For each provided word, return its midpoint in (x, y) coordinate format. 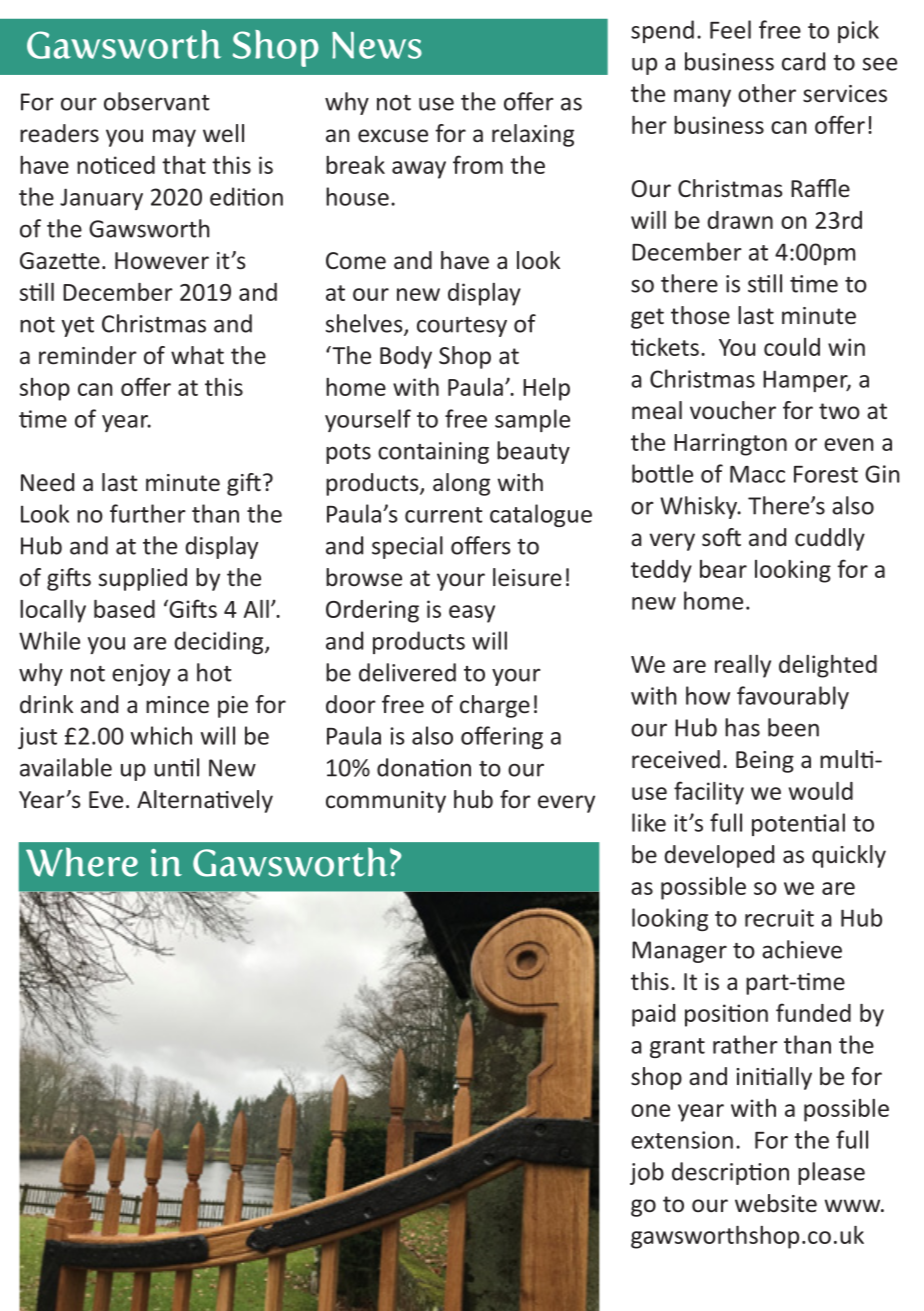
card (803, 61)
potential (798, 824)
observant (156, 101)
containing (433, 453)
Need (47, 482)
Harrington (730, 444)
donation (424, 767)
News (377, 45)
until (176, 767)
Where (82, 862)
